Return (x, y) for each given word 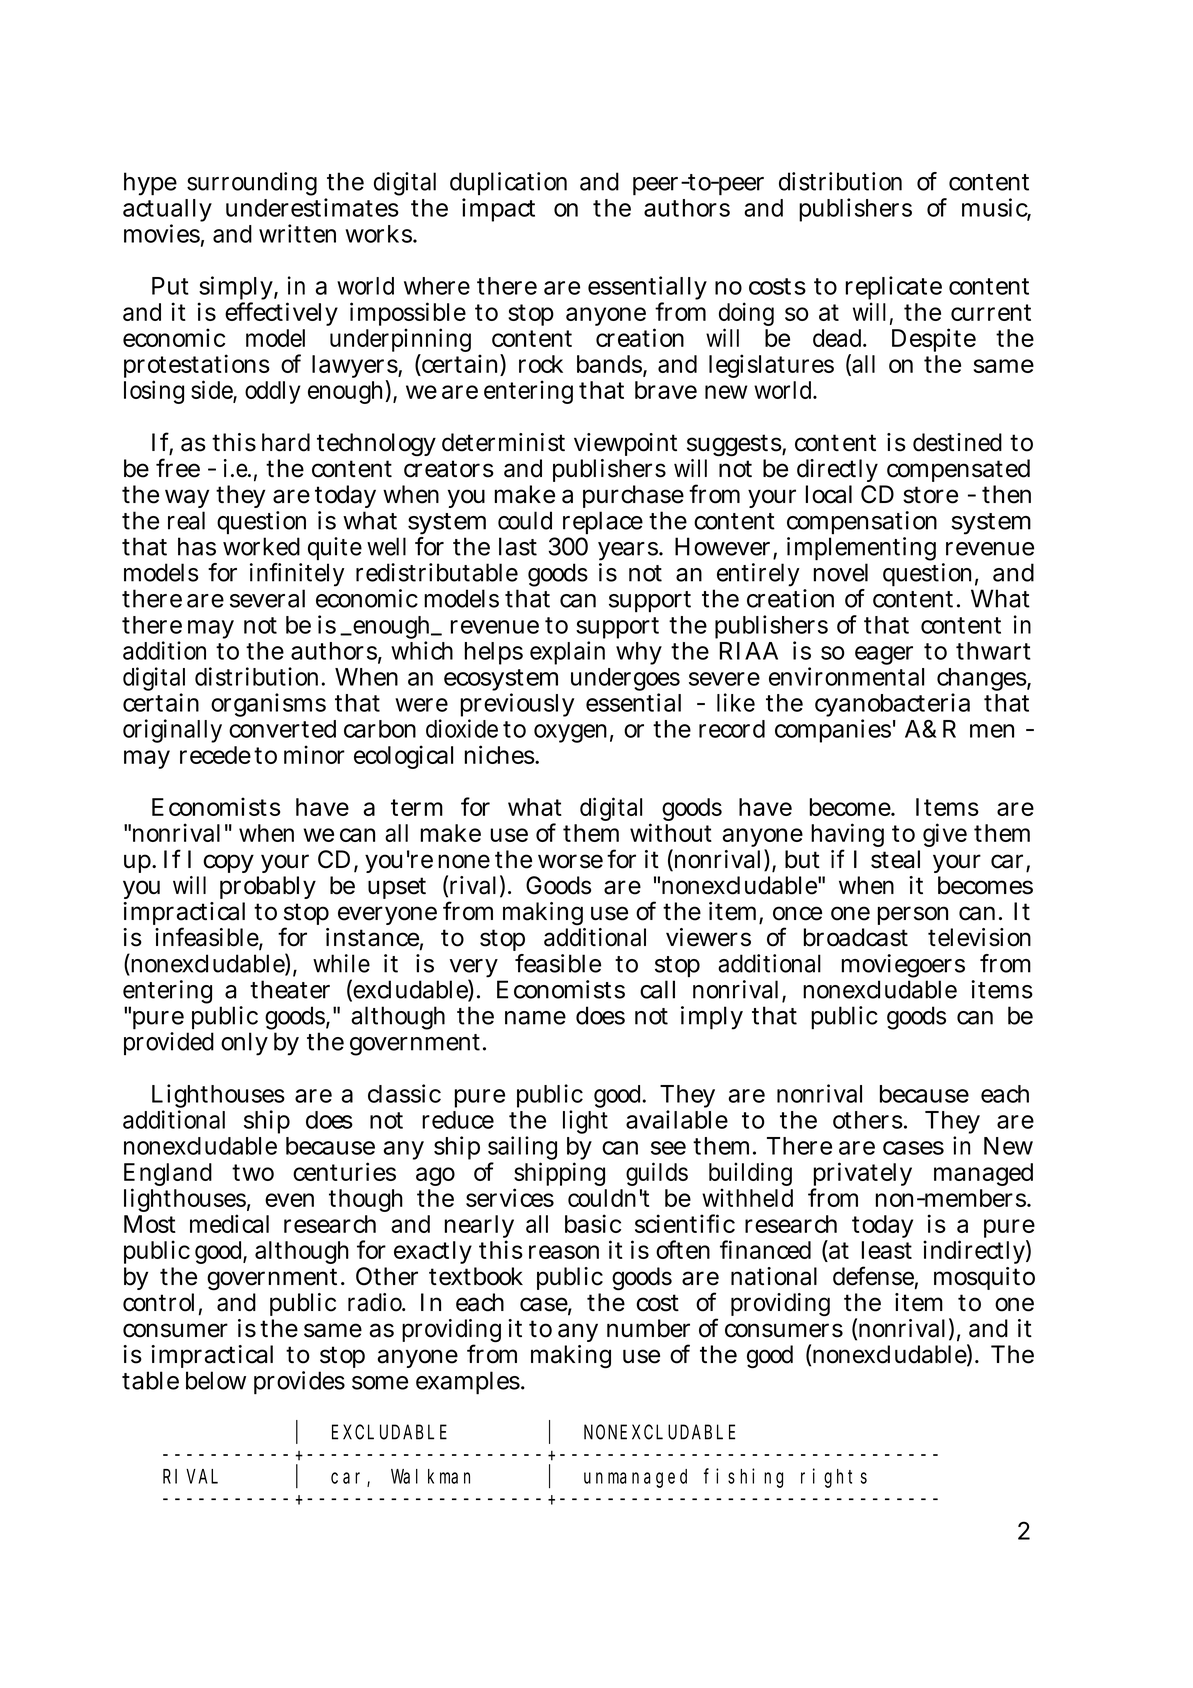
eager (884, 655)
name (535, 1018)
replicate (894, 289)
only (244, 1044)
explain (567, 653)
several (267, 598)
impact (498, 210)
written (297, 233)
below (216, 1380)
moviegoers (903, 967)
